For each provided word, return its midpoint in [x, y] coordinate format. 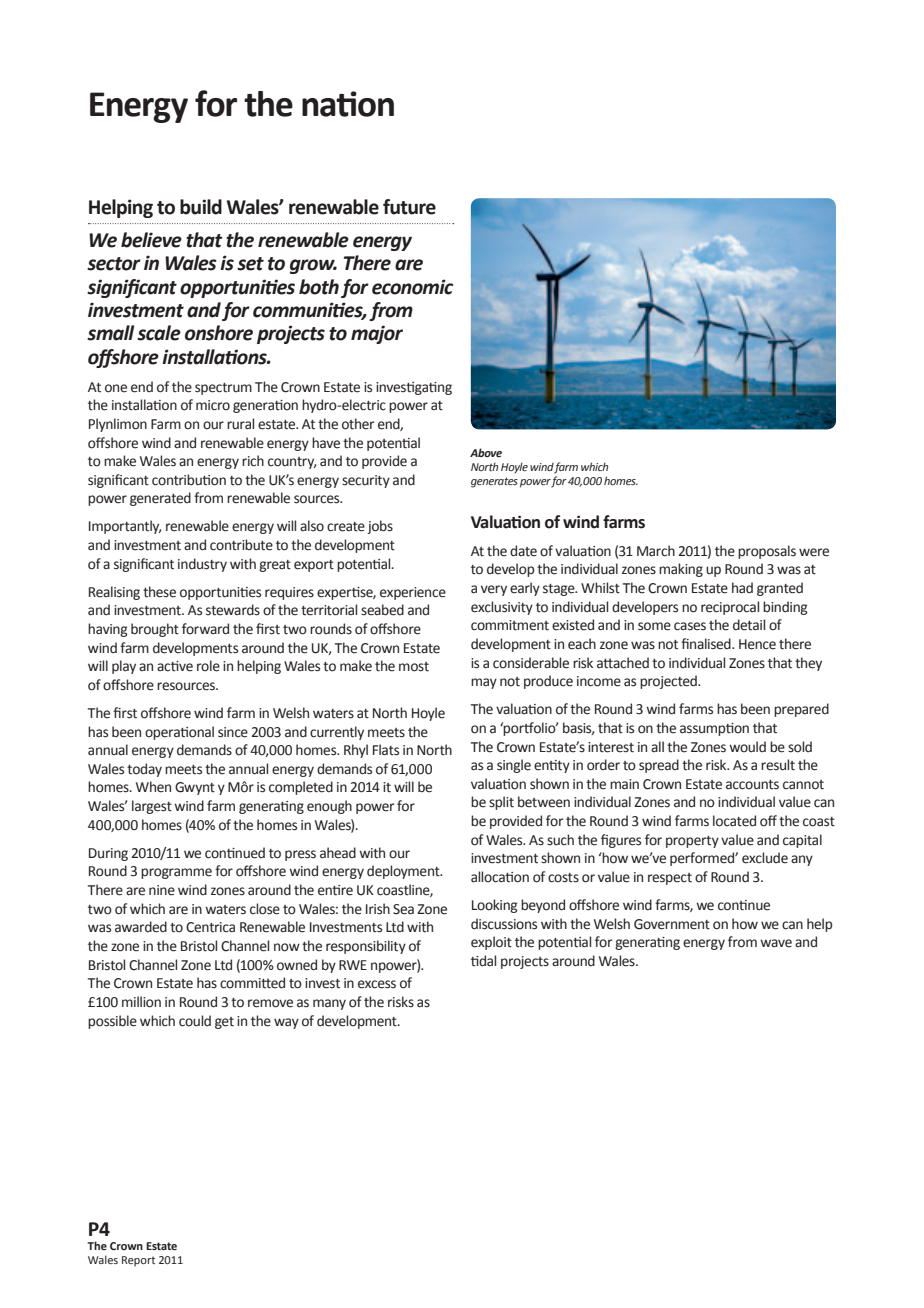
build [201, 207]
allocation [500, 877]
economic [412, 287]
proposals [767, 552]
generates [494, 482]
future [409, 207]
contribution [189, 480]
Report [138, 1261]
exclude [765, 858]
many [329, 1004]
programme [176, 873]
